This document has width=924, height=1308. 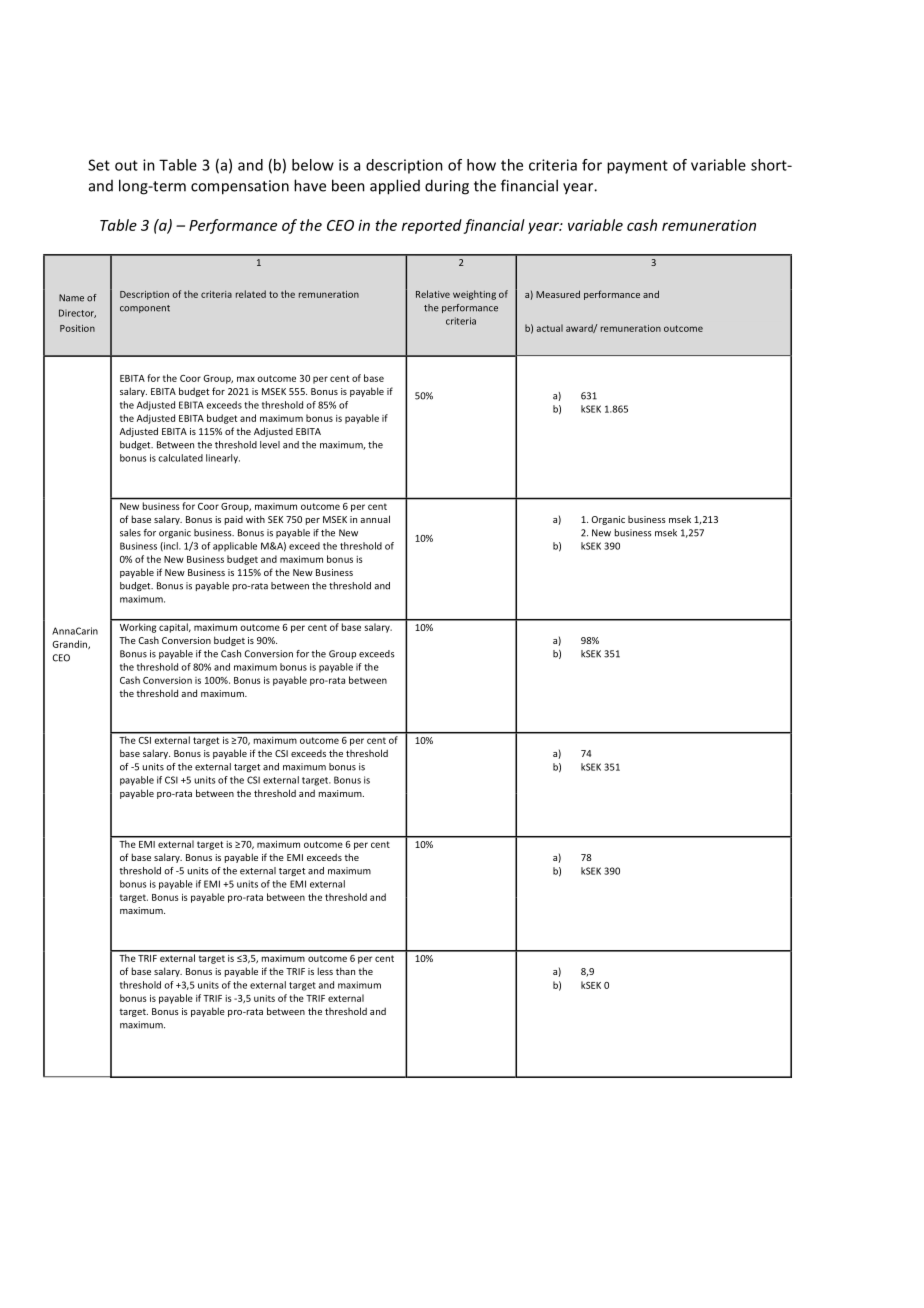 What do you see at coordinates (99, 165) in the document?
I see `Set` at bounding box center [99, 165].
